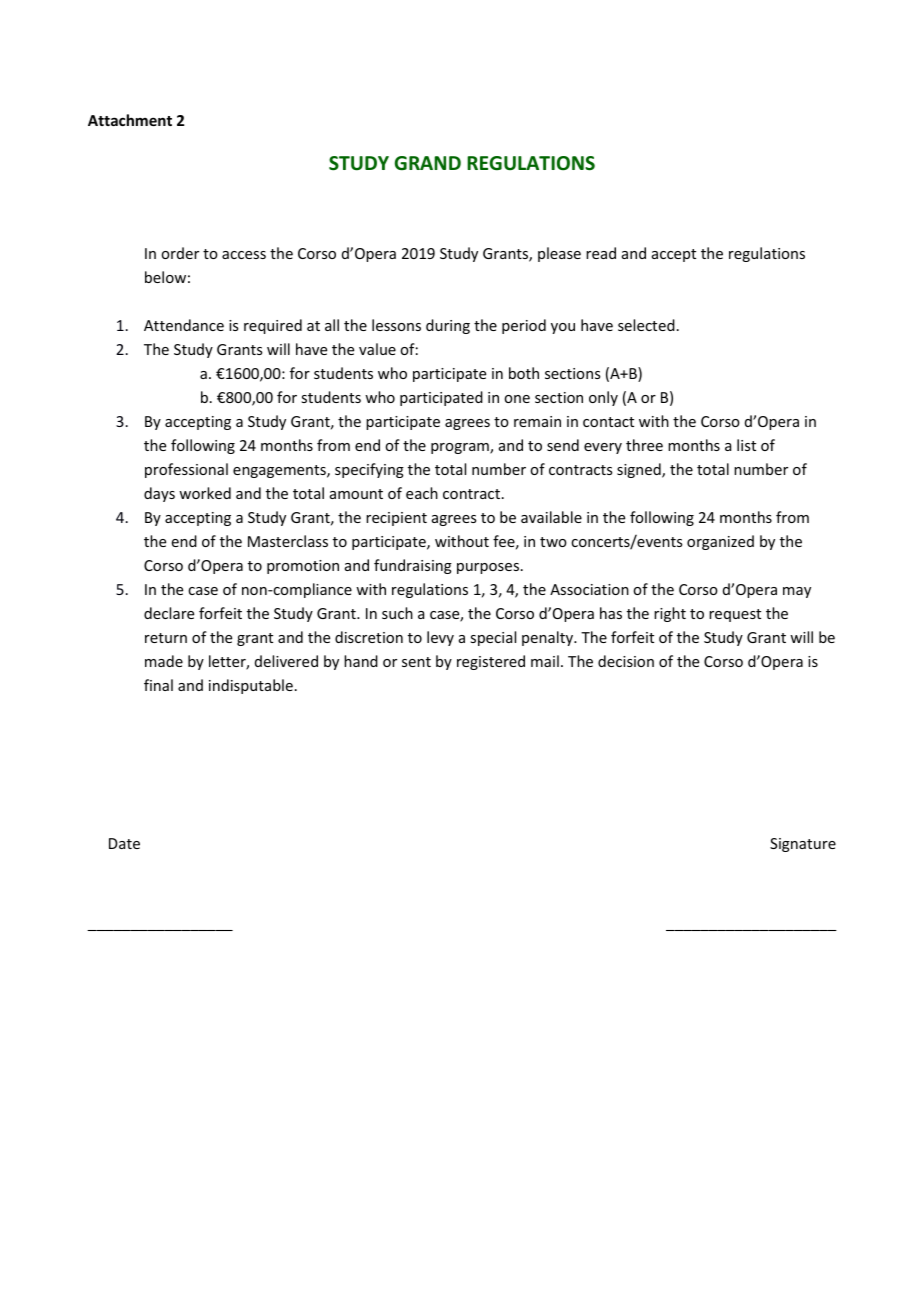  What do you see at coordinates (205, 493) in the image?
I see `worked` at bounding box center [205, 493].
